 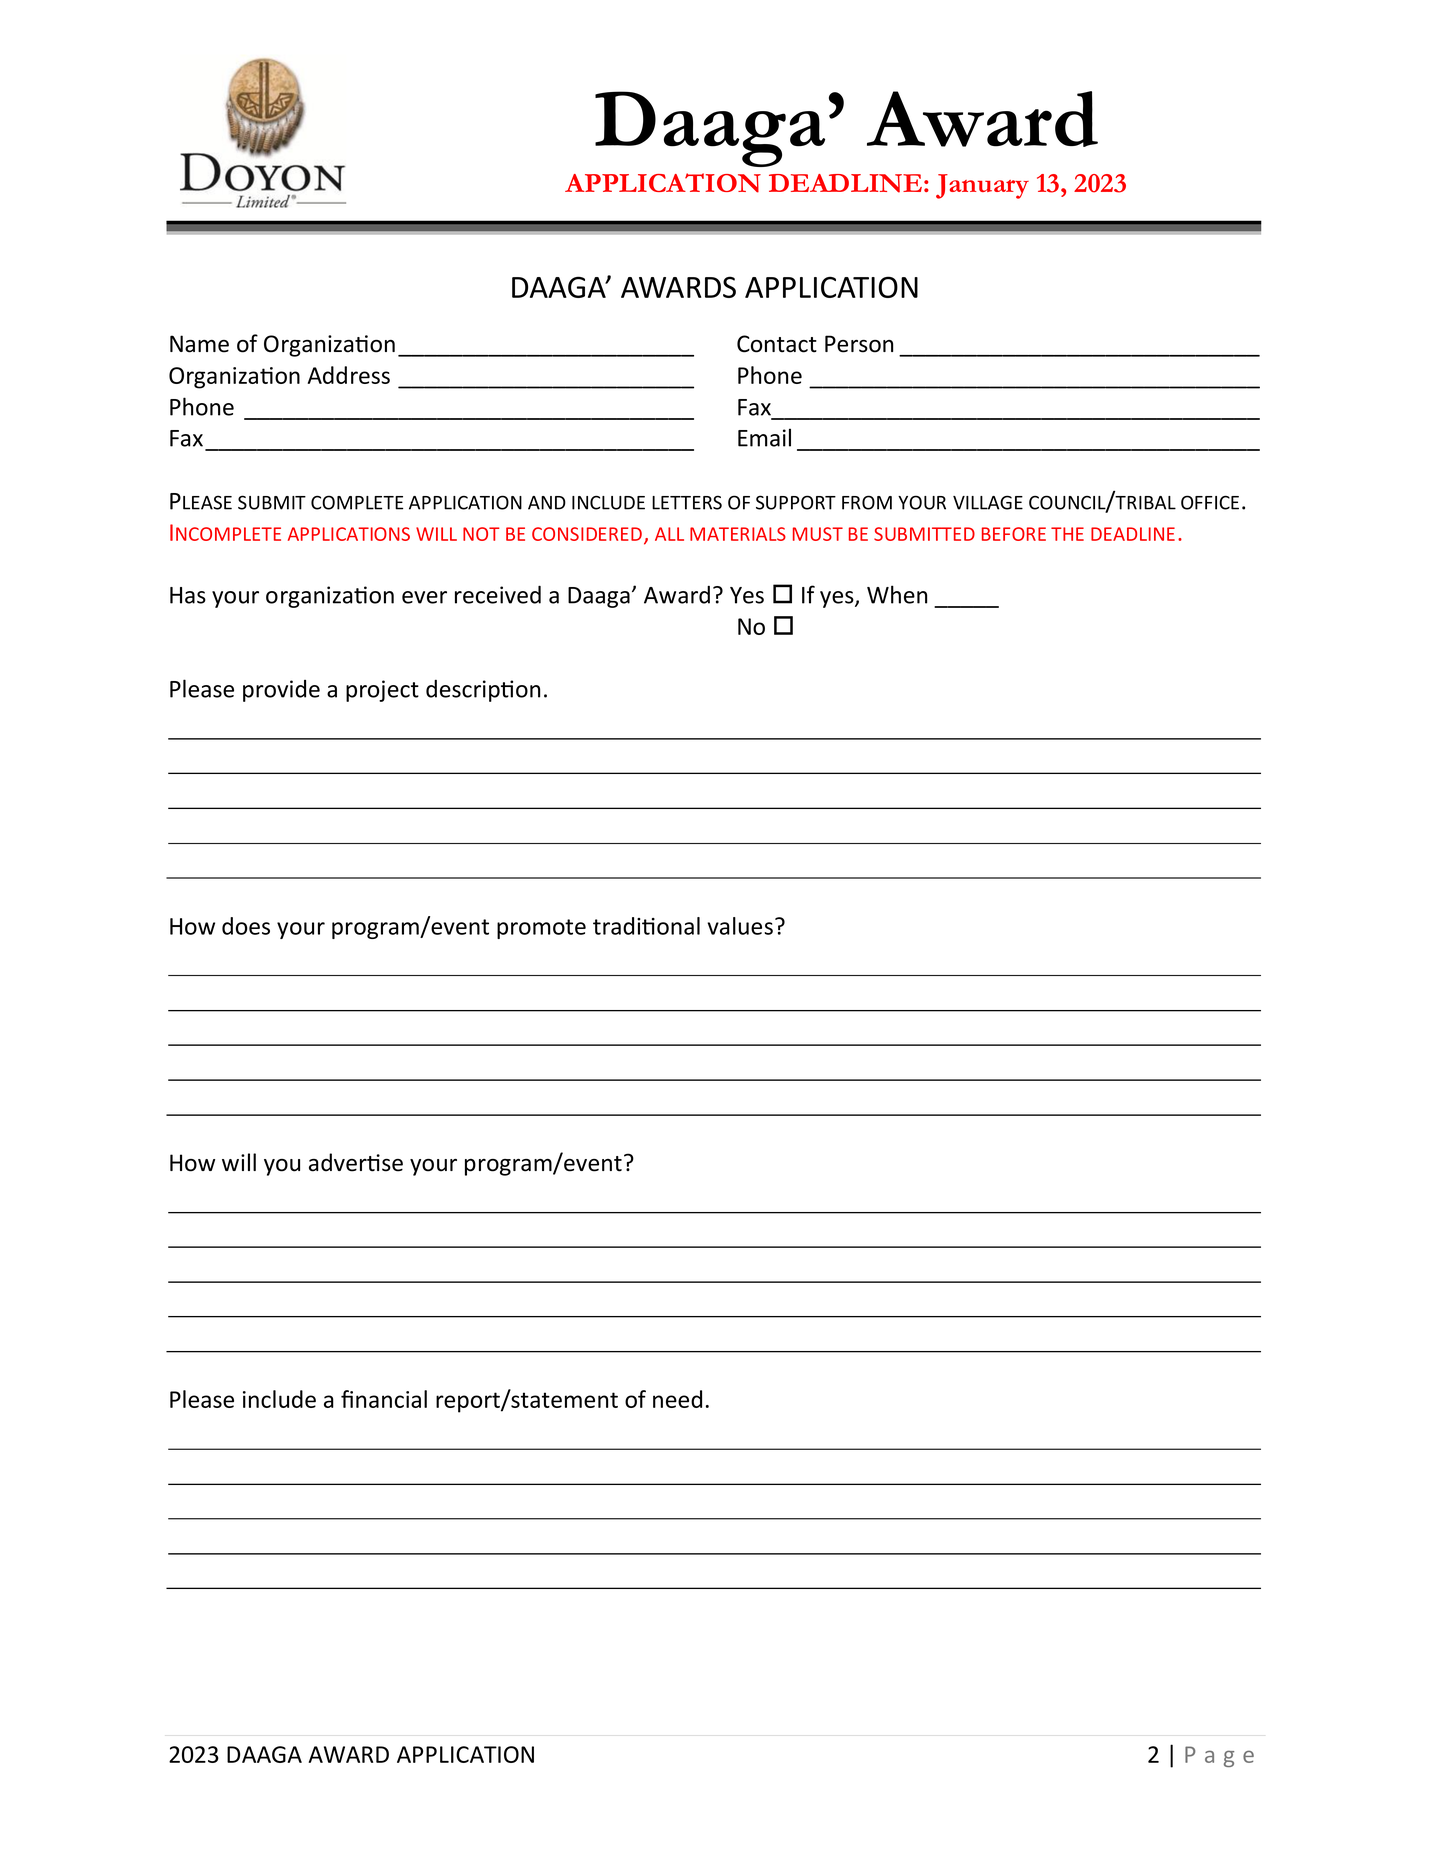 What do you see at coordinates (384, 1399) in the document?
I see `financial` at bounding box center [384, 1399].
